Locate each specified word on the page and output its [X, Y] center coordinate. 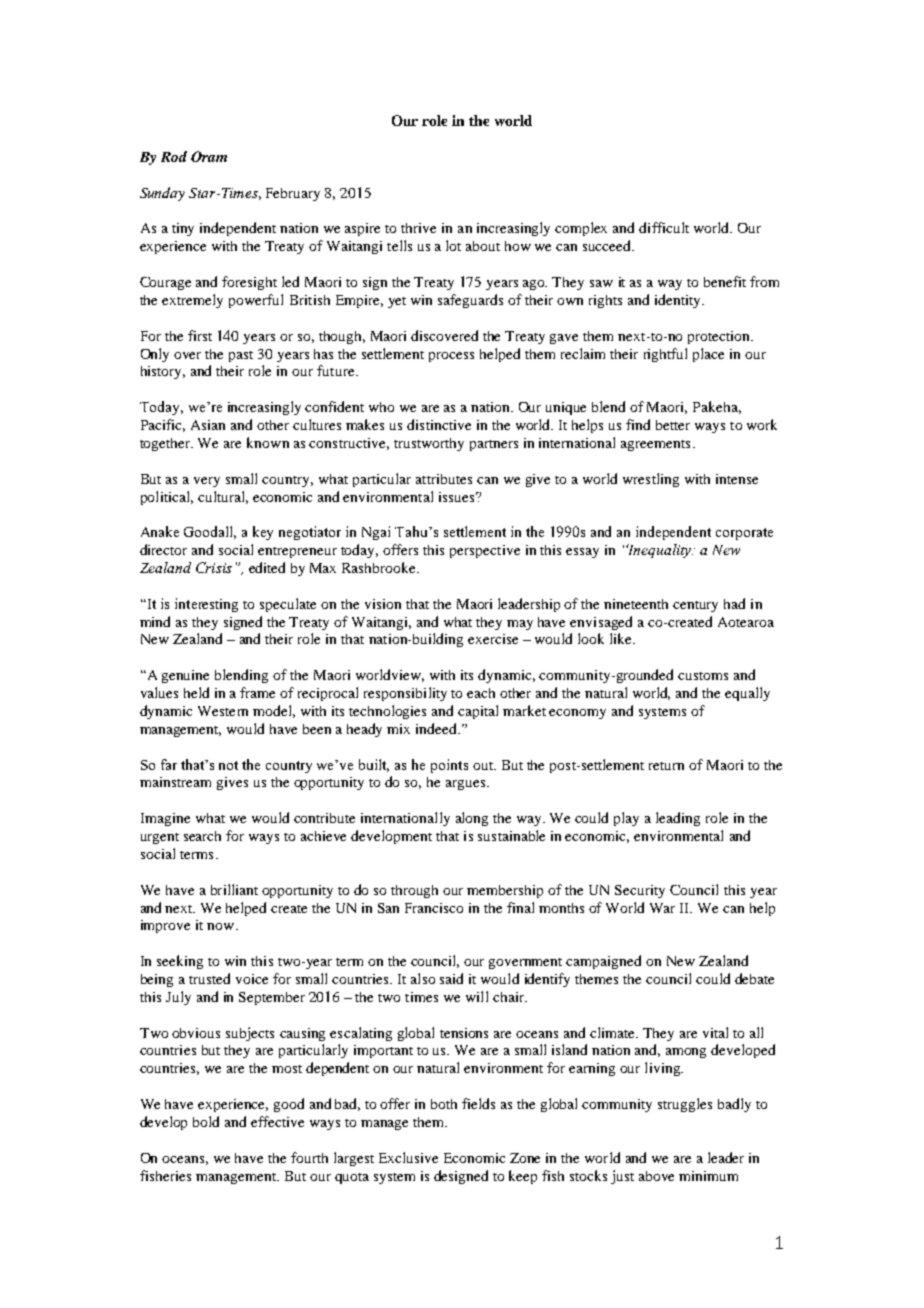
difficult [664, 227]
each [481, 693]
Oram [209, 156]
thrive [418, 228]
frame [257, 692]
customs [703, 676]
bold [206, 1121]
